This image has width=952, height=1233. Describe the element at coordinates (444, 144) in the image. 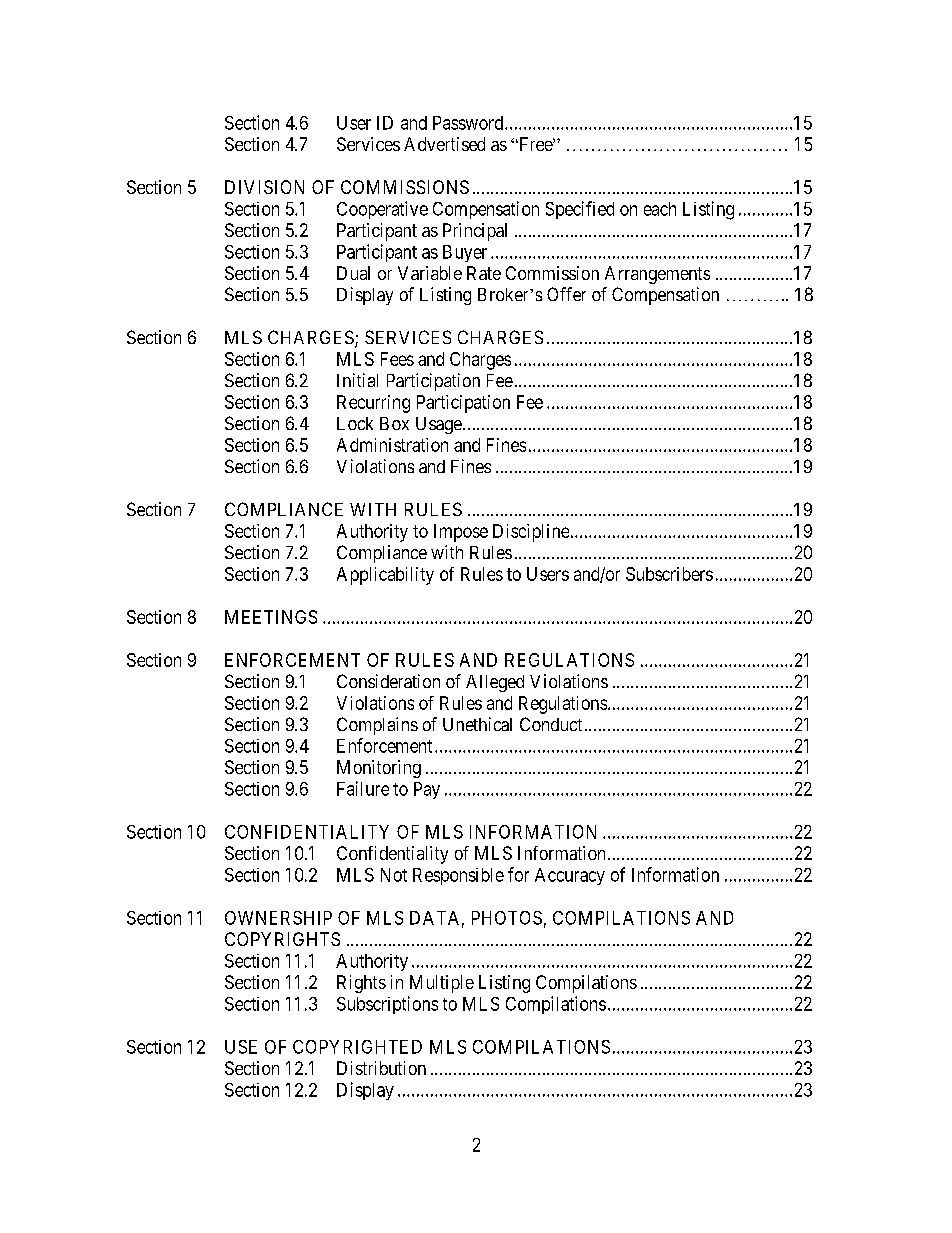

I see `Advertised` at that location.
